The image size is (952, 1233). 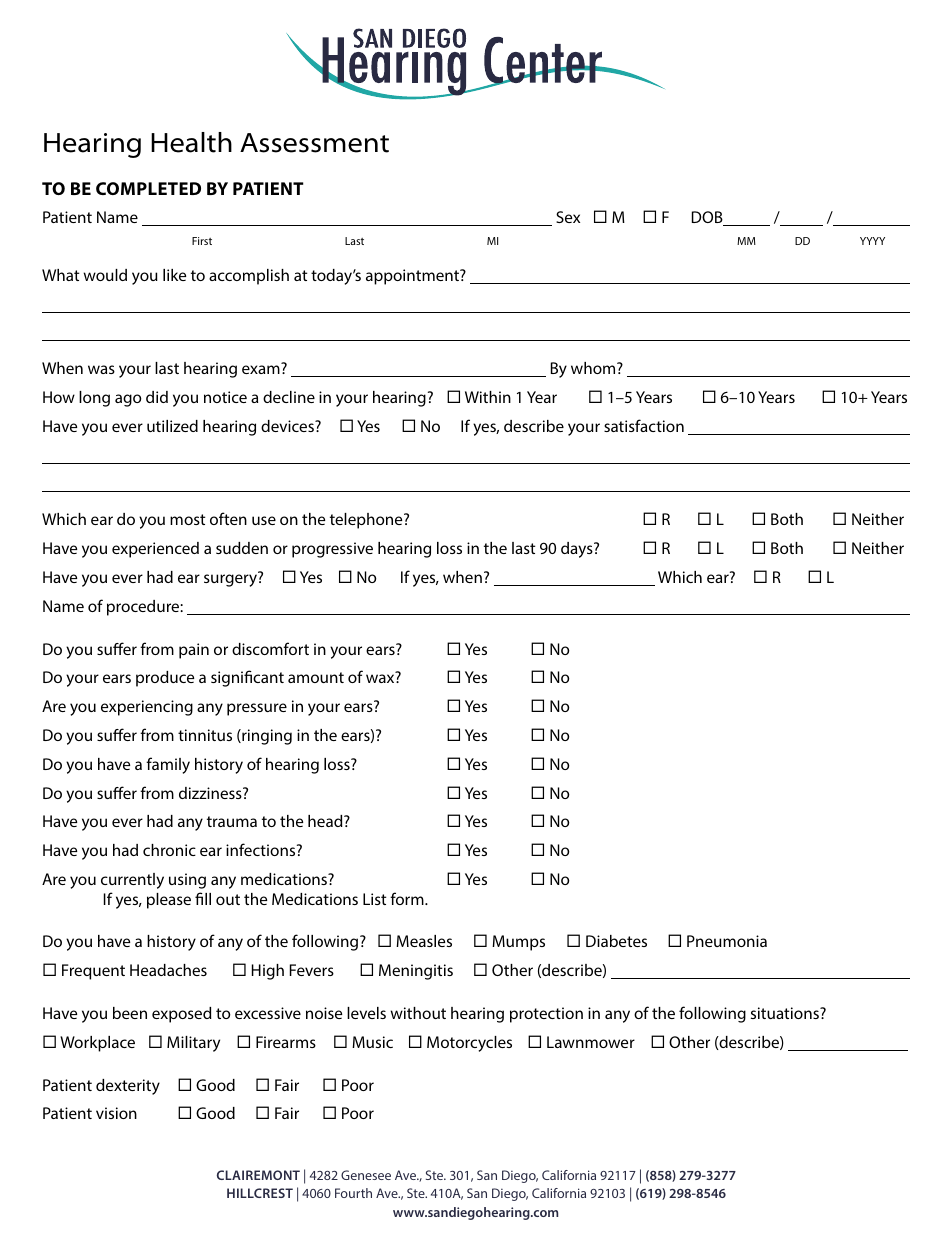 What do you see at coordinates (148, 188) in the image?
I see `COMPLETED` at bounding box center [148, 188].
